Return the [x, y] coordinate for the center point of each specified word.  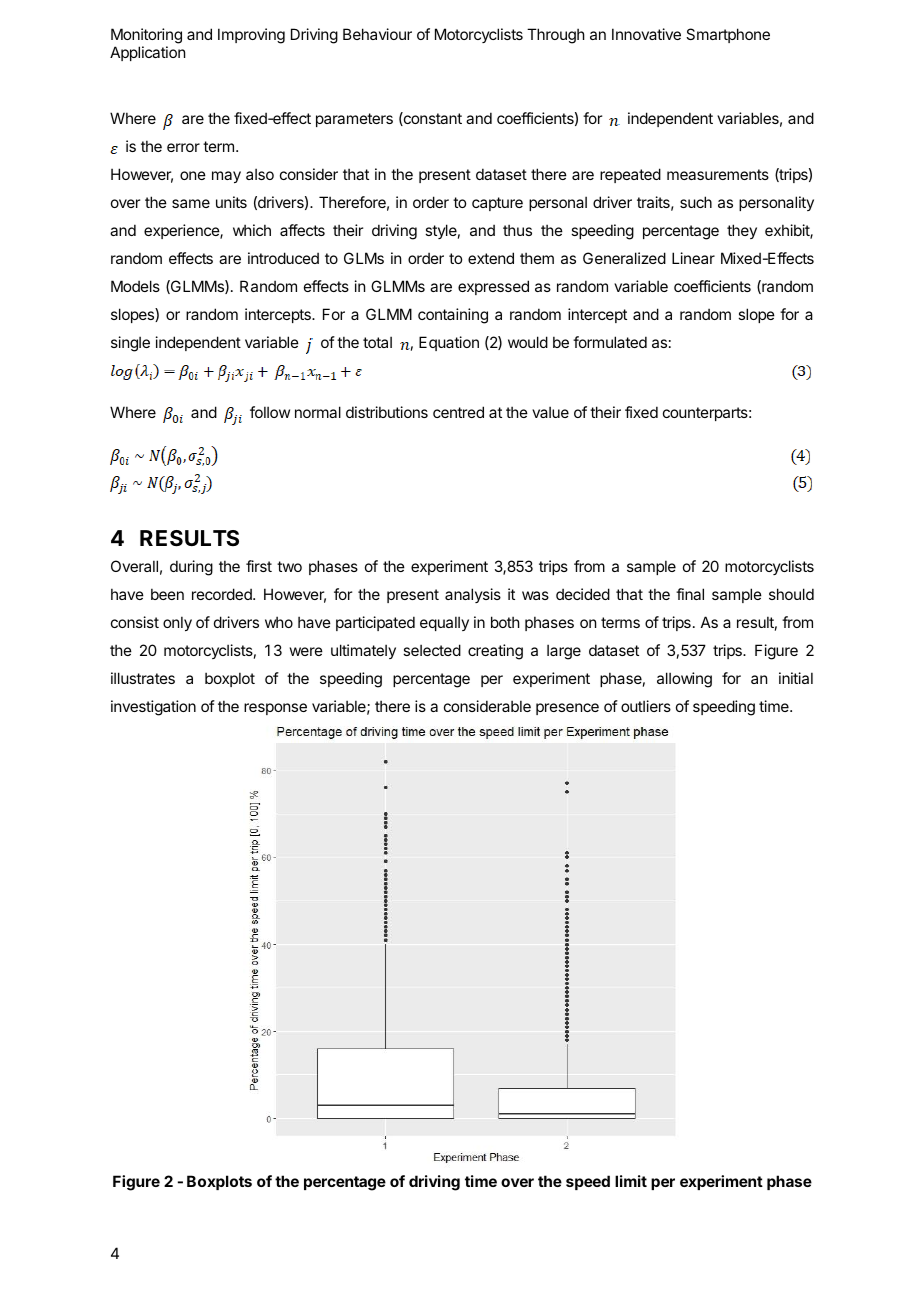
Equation [449, 343]
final [690, 594]
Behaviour [377, 34]
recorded [223, 594]
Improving [251, 36]
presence [567, 709]
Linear [693, 258]
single [130, 344]
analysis [473, 595]
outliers [646, 706]
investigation [153, 708]
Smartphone [728, 35]
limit [631, 1181]
